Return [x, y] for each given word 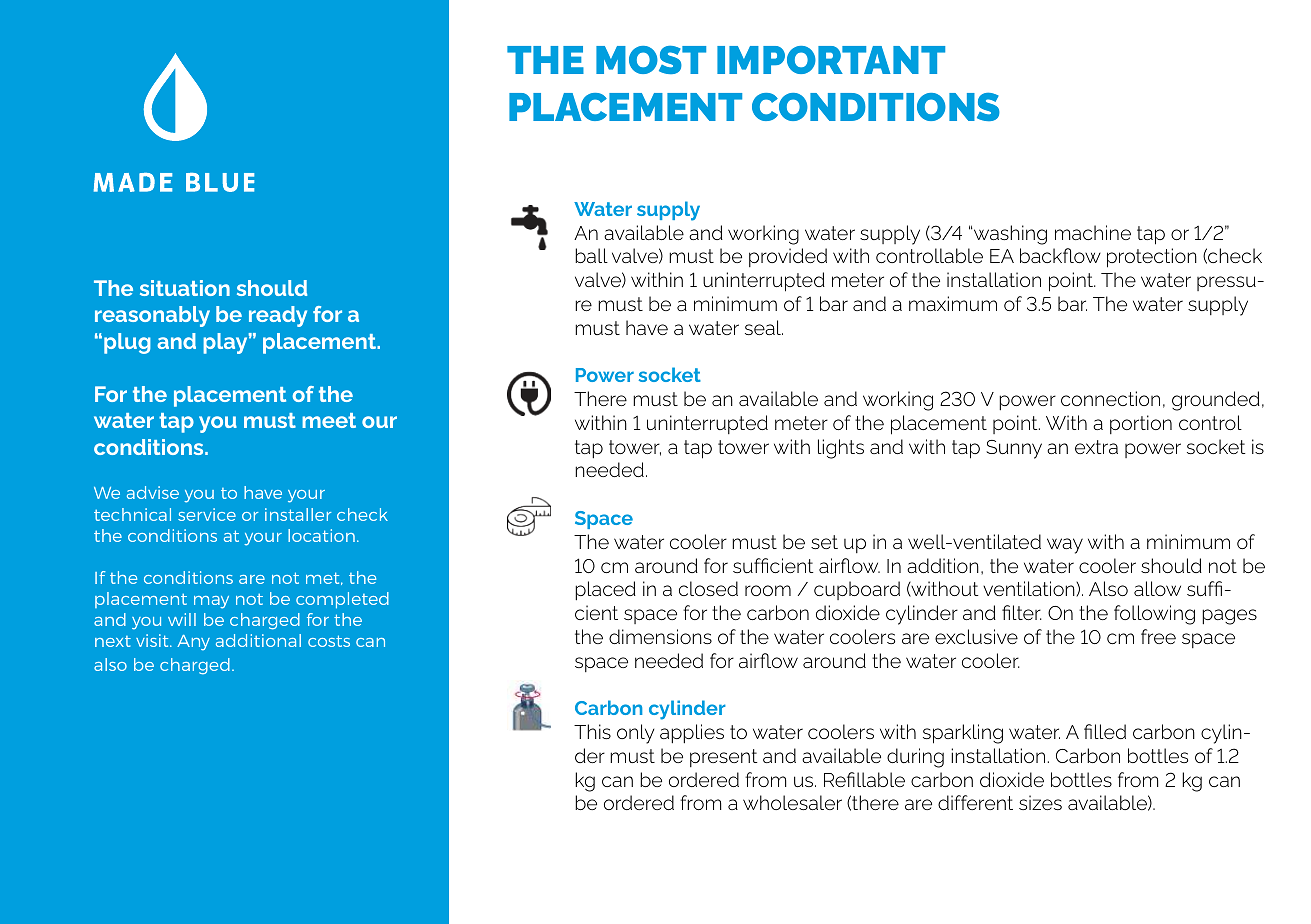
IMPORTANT [831, 60]
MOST [651, 60]
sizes [1040, 802]
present [724, 758]
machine [1093, 232]
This [592, 731]
